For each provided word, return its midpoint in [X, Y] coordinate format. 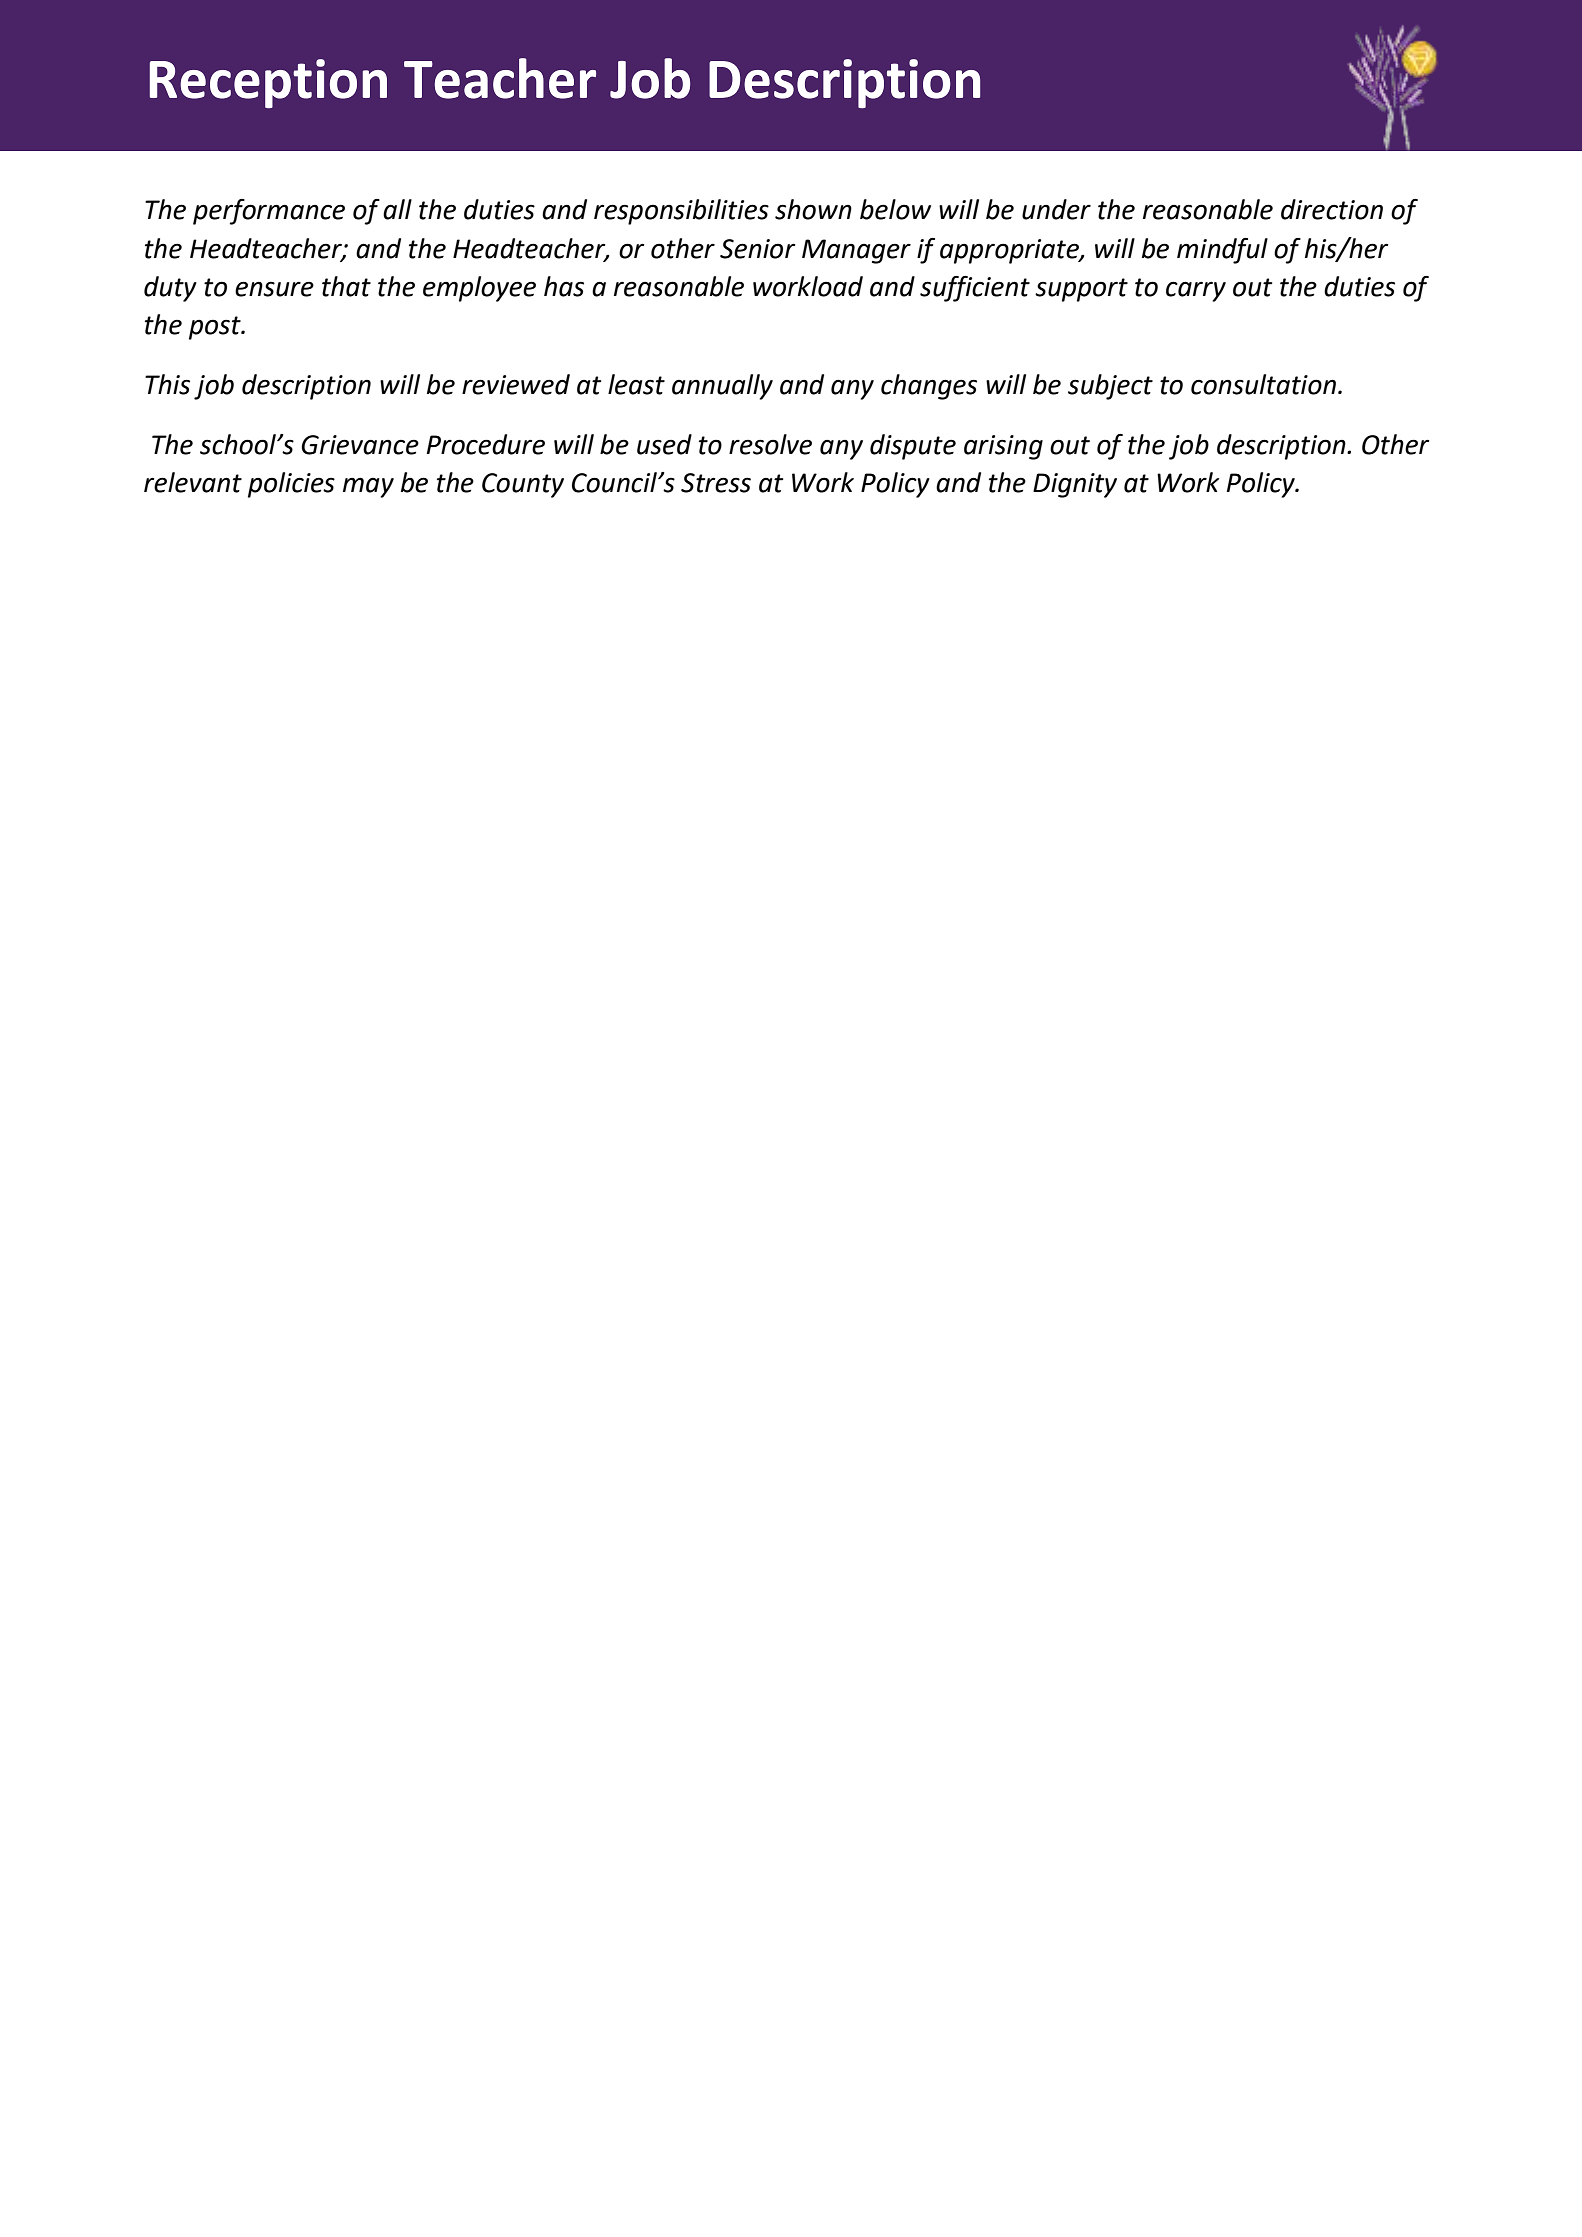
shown [813, 209]
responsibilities [681, 212]
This [167, 384]
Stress [716, 483]
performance [269, 212]
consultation [1263, 384]
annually [722, 387]
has [564, 286]
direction [1332, 209]
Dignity [1075, 485]
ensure [274, 289]
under [1056, 209]
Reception [268, 83]
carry [1196, 291]
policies [291, 485]
